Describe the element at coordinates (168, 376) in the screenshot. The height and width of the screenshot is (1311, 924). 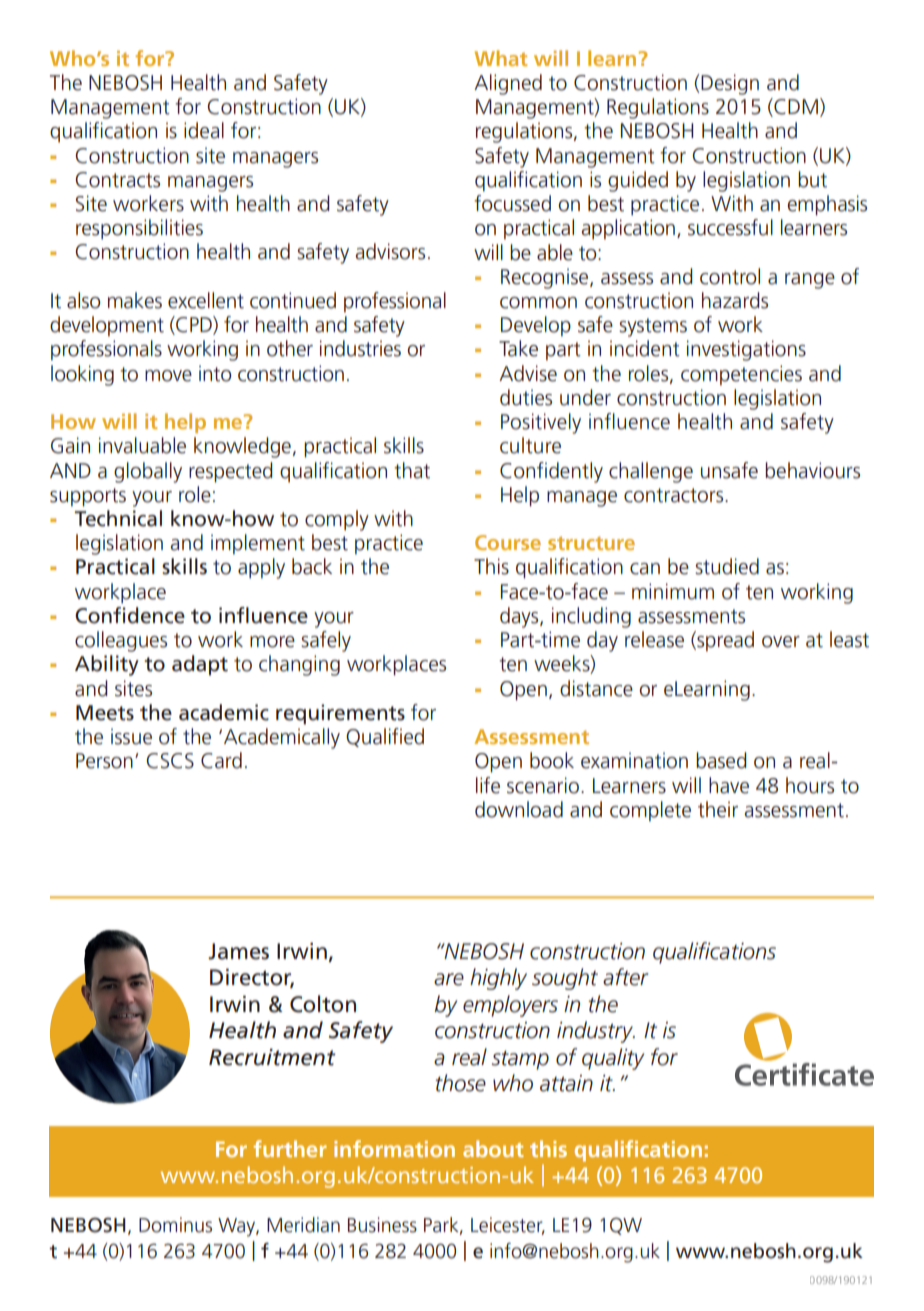
I see `move` at that location.
